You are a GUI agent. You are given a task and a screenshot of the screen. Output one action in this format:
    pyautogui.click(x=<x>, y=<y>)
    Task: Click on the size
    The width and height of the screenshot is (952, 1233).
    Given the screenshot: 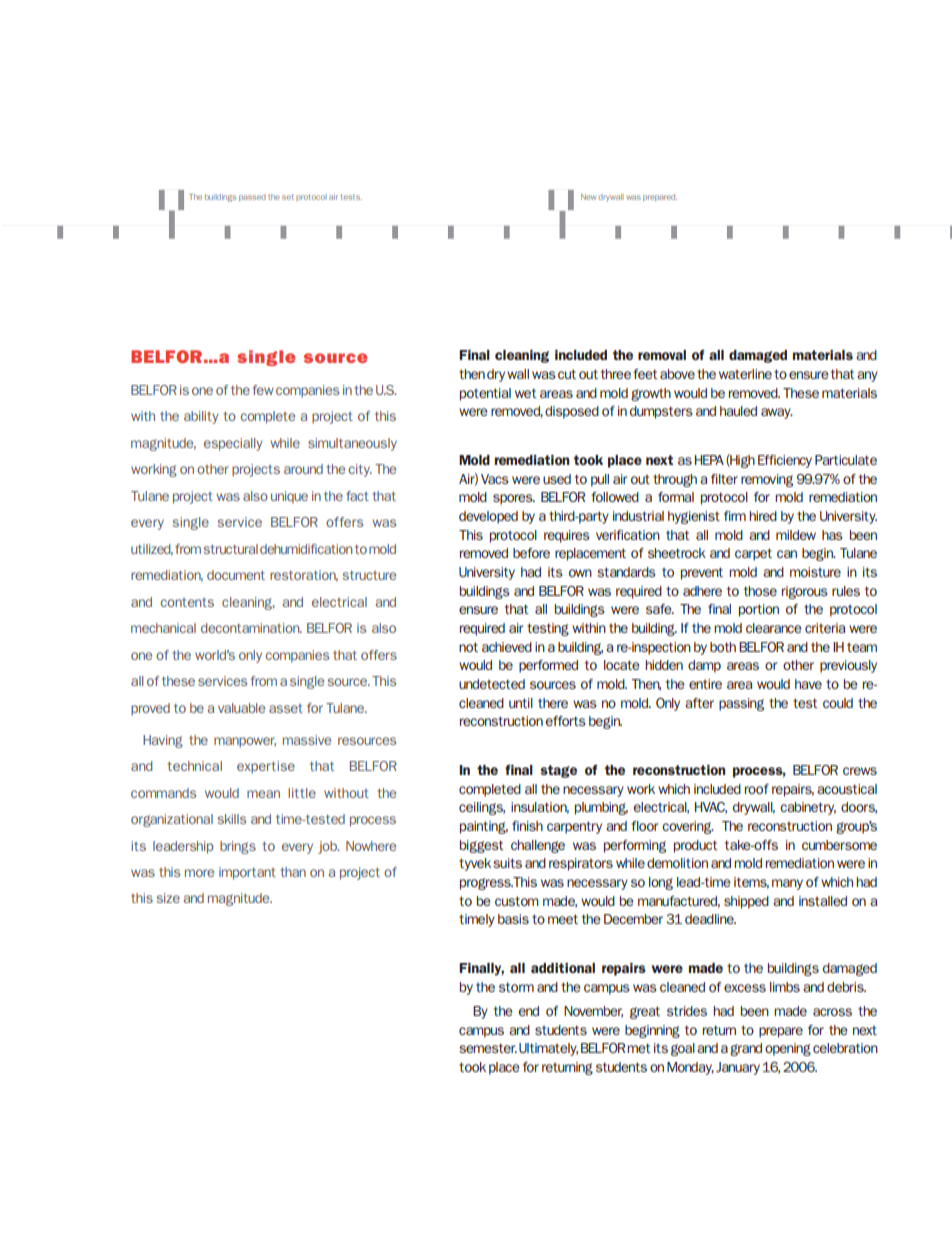 What is the action you would take?
    pyautogui.click(x=168, y=898)
